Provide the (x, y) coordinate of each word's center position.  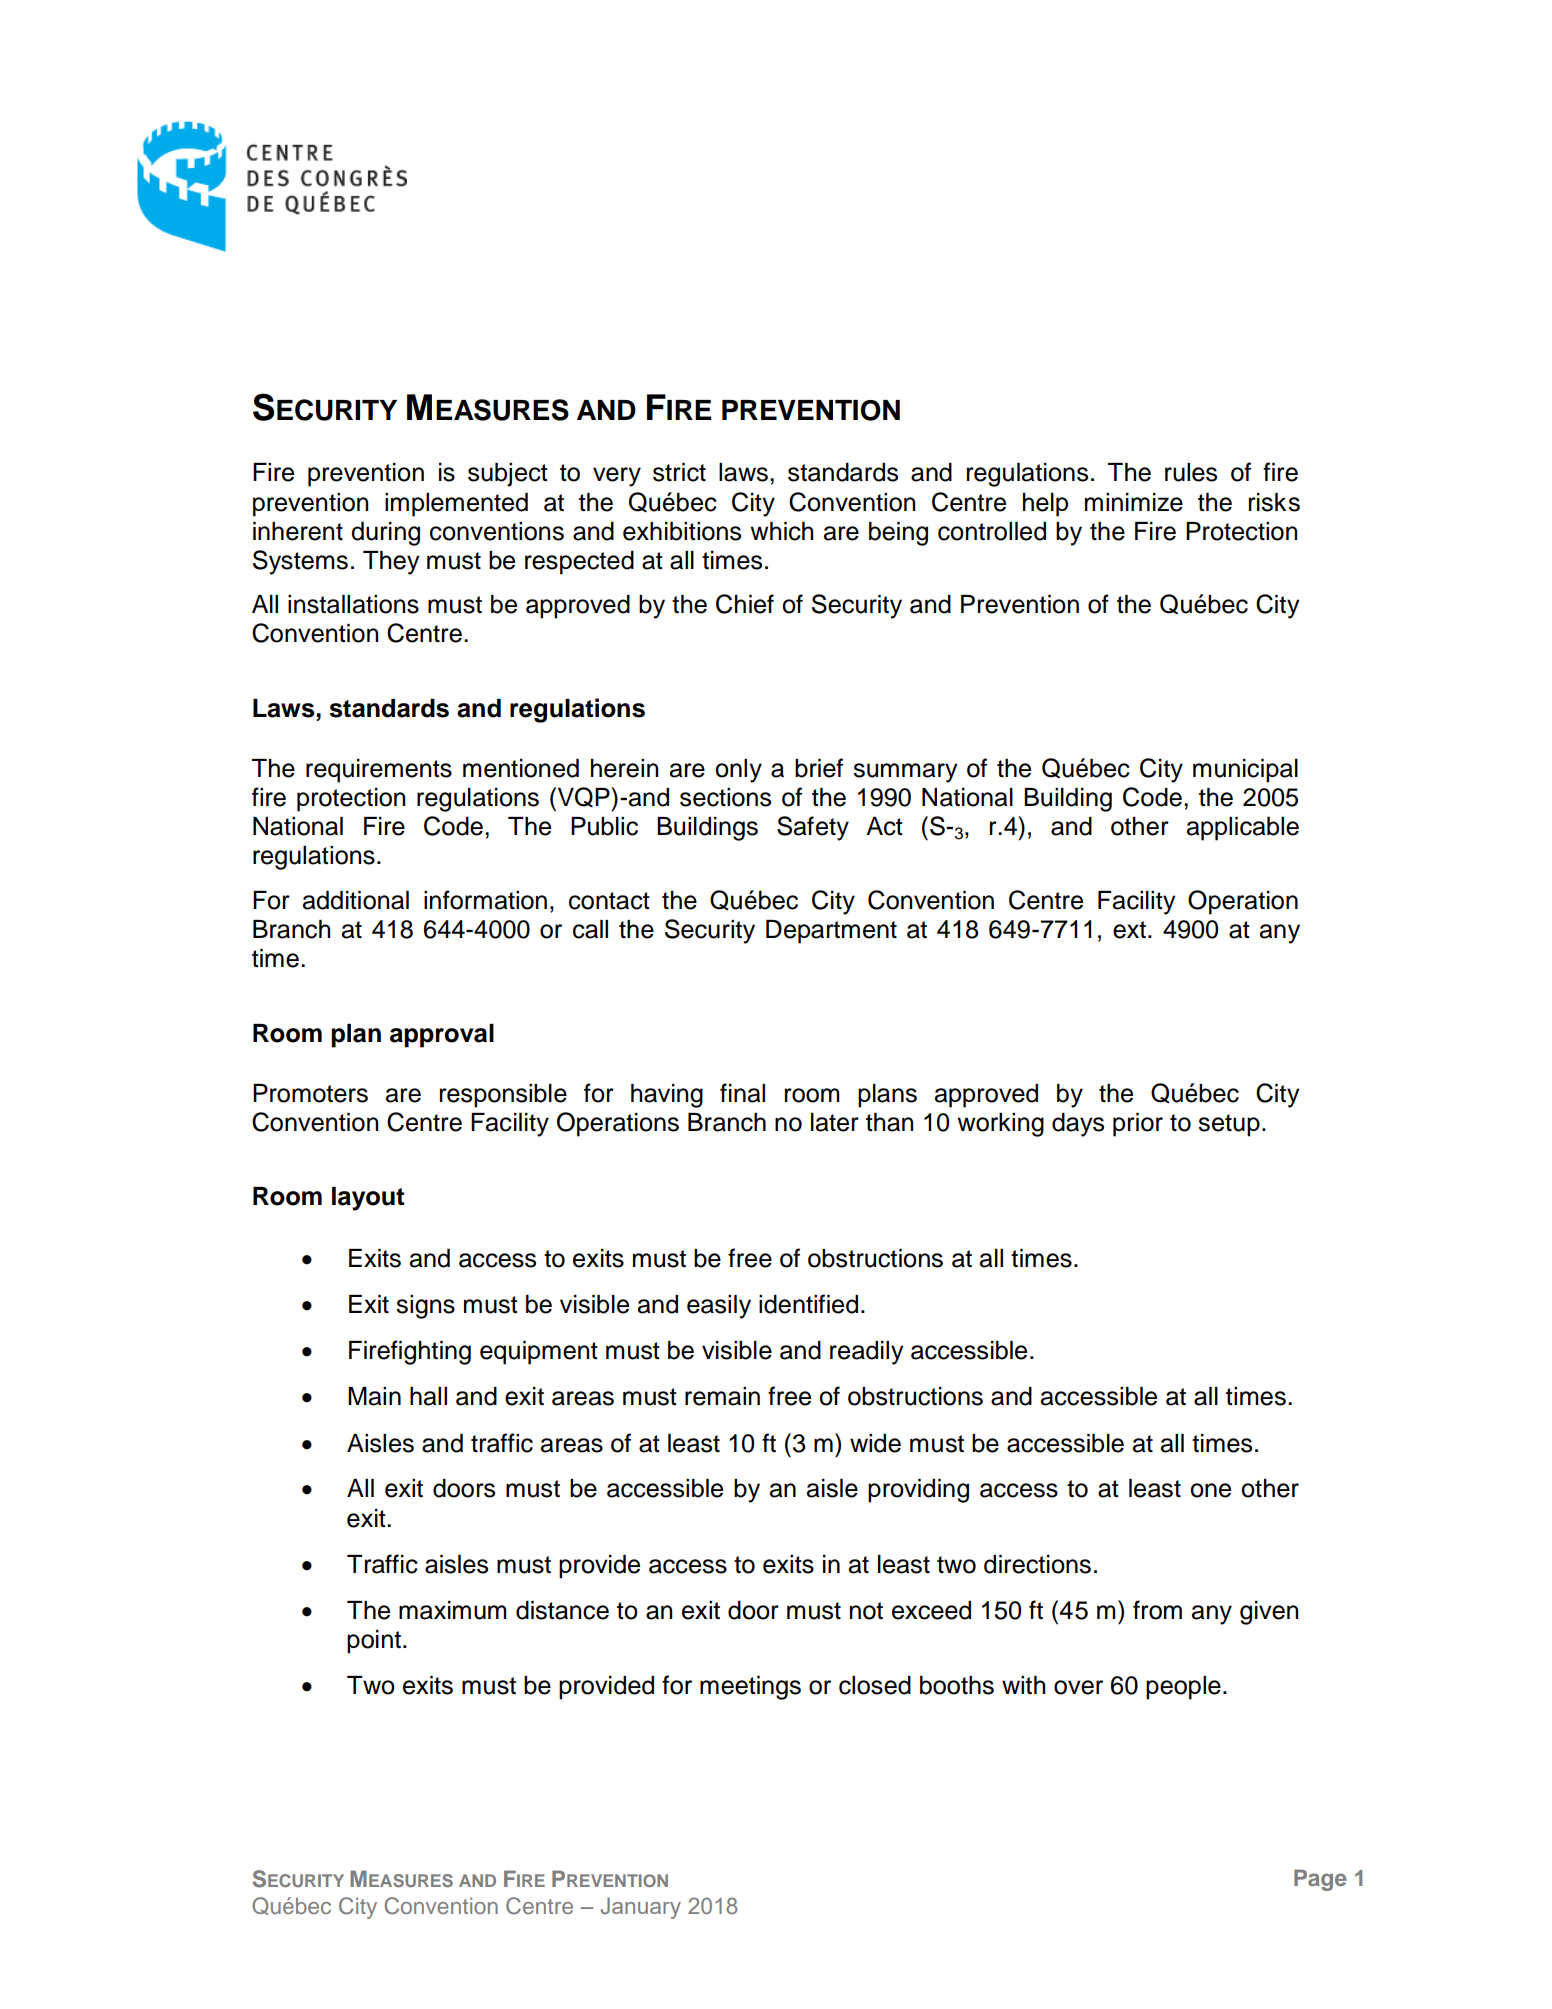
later (835, 1122)
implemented (456, 505)
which (781, 531)
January (641, 1908)
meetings (750, 1688)
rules (1191, 472)
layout (368, 1199)
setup (1229, 1125)
